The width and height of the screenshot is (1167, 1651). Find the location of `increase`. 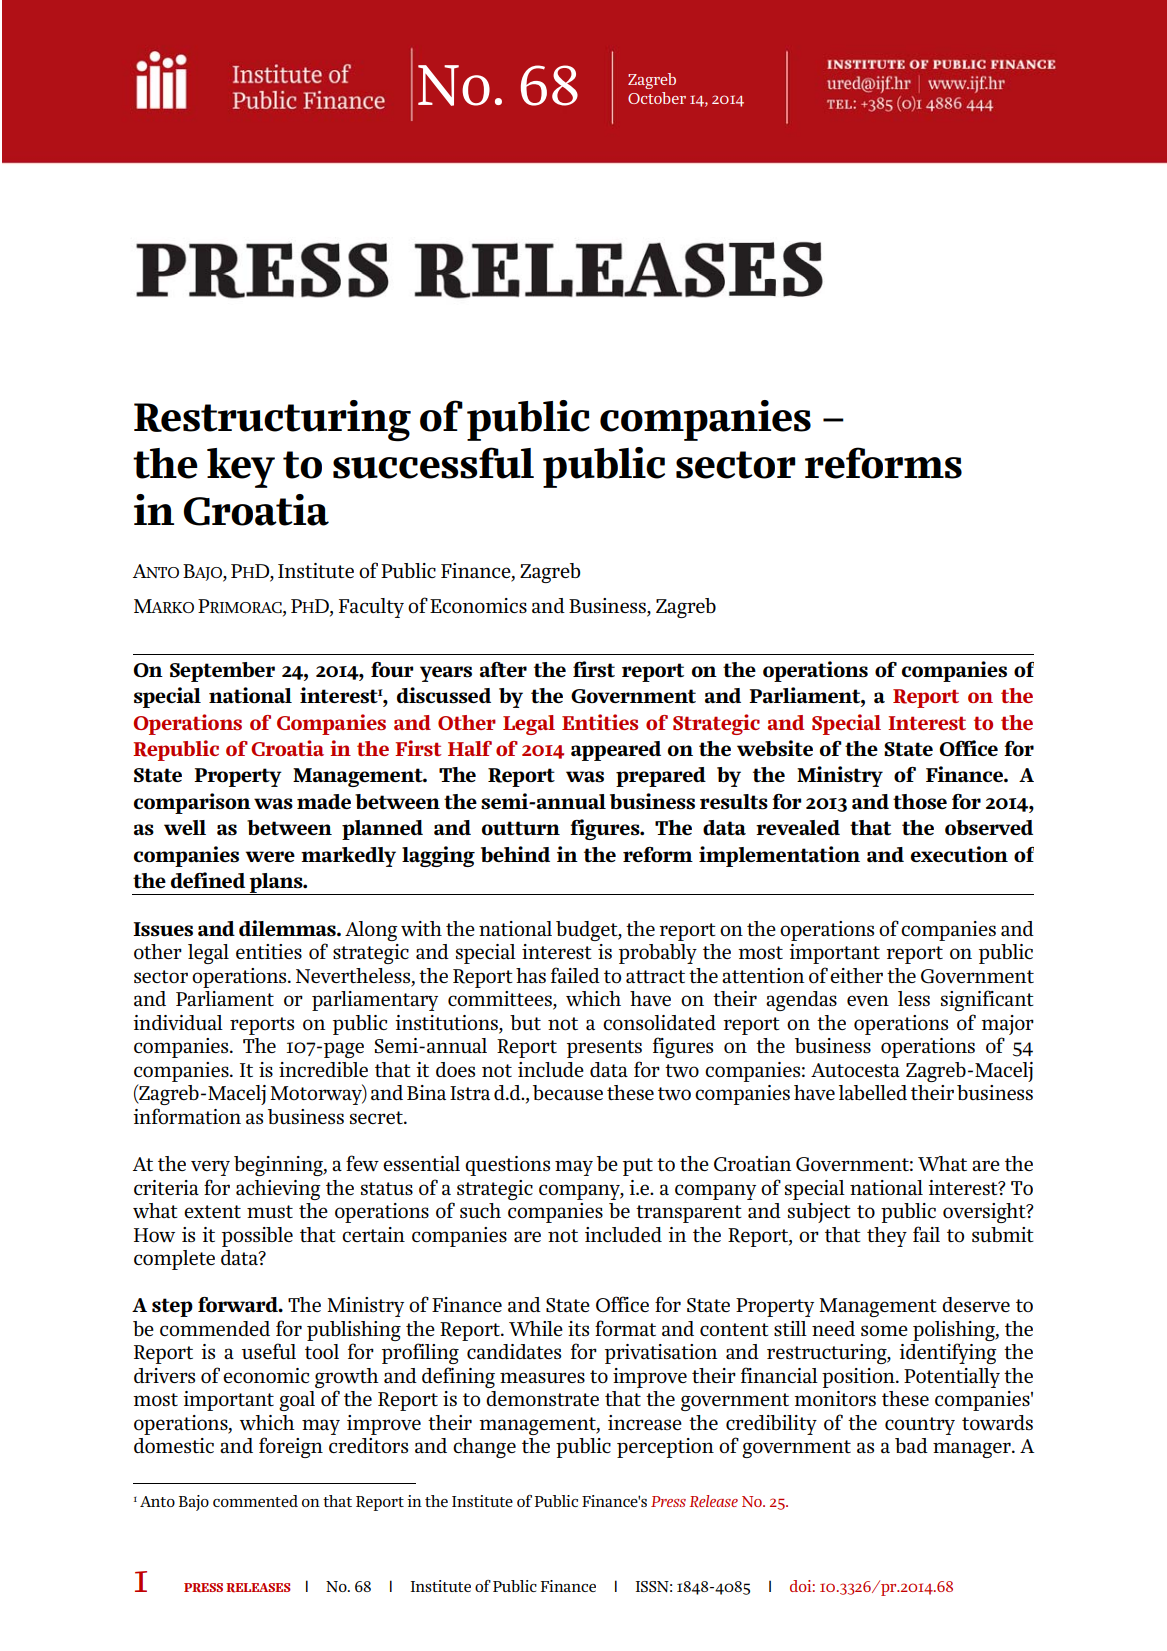

increase is located at coordinates (645, 1422).
